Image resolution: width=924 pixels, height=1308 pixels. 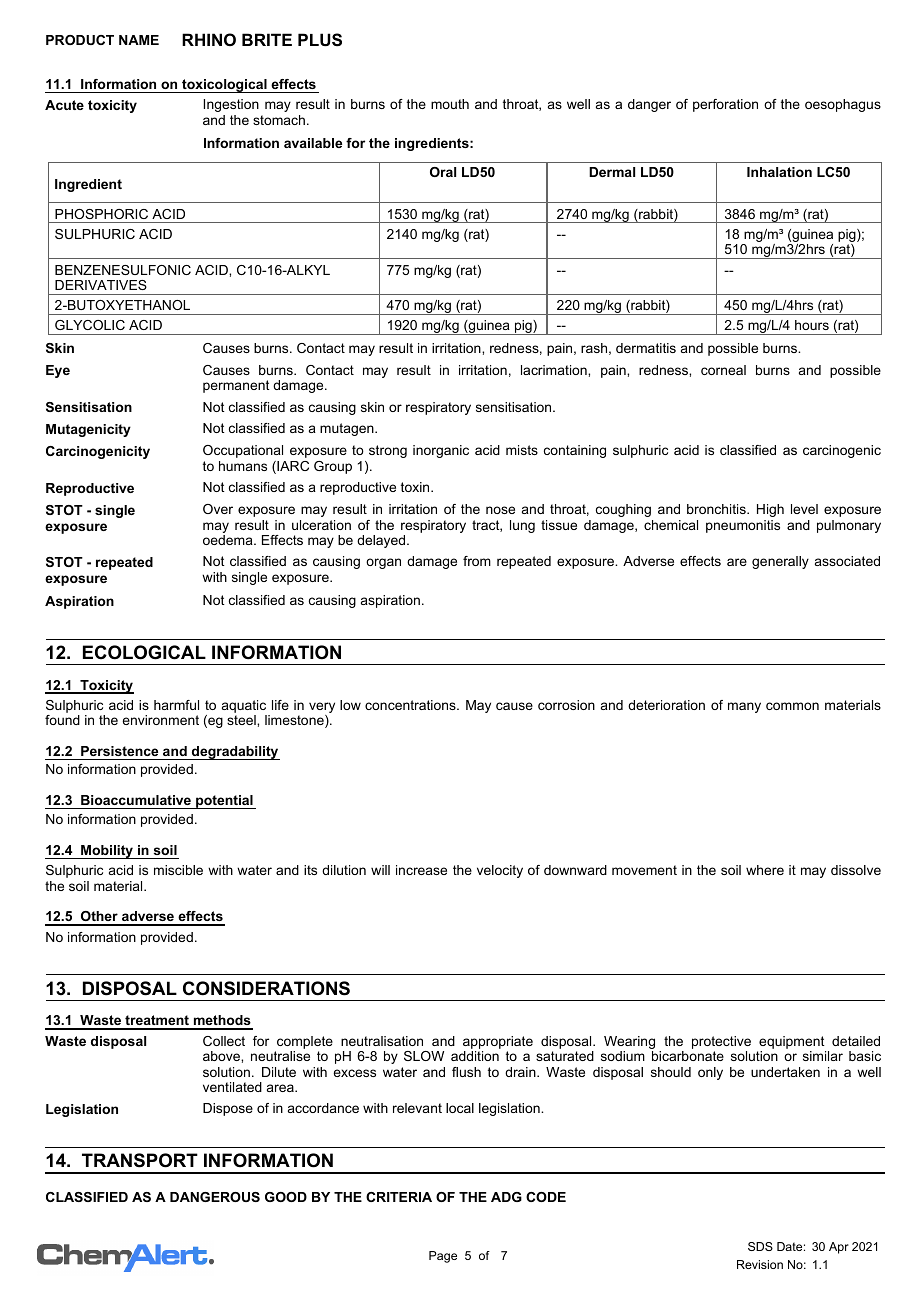 I want to click on NAME, so click(x=139, y=40).
